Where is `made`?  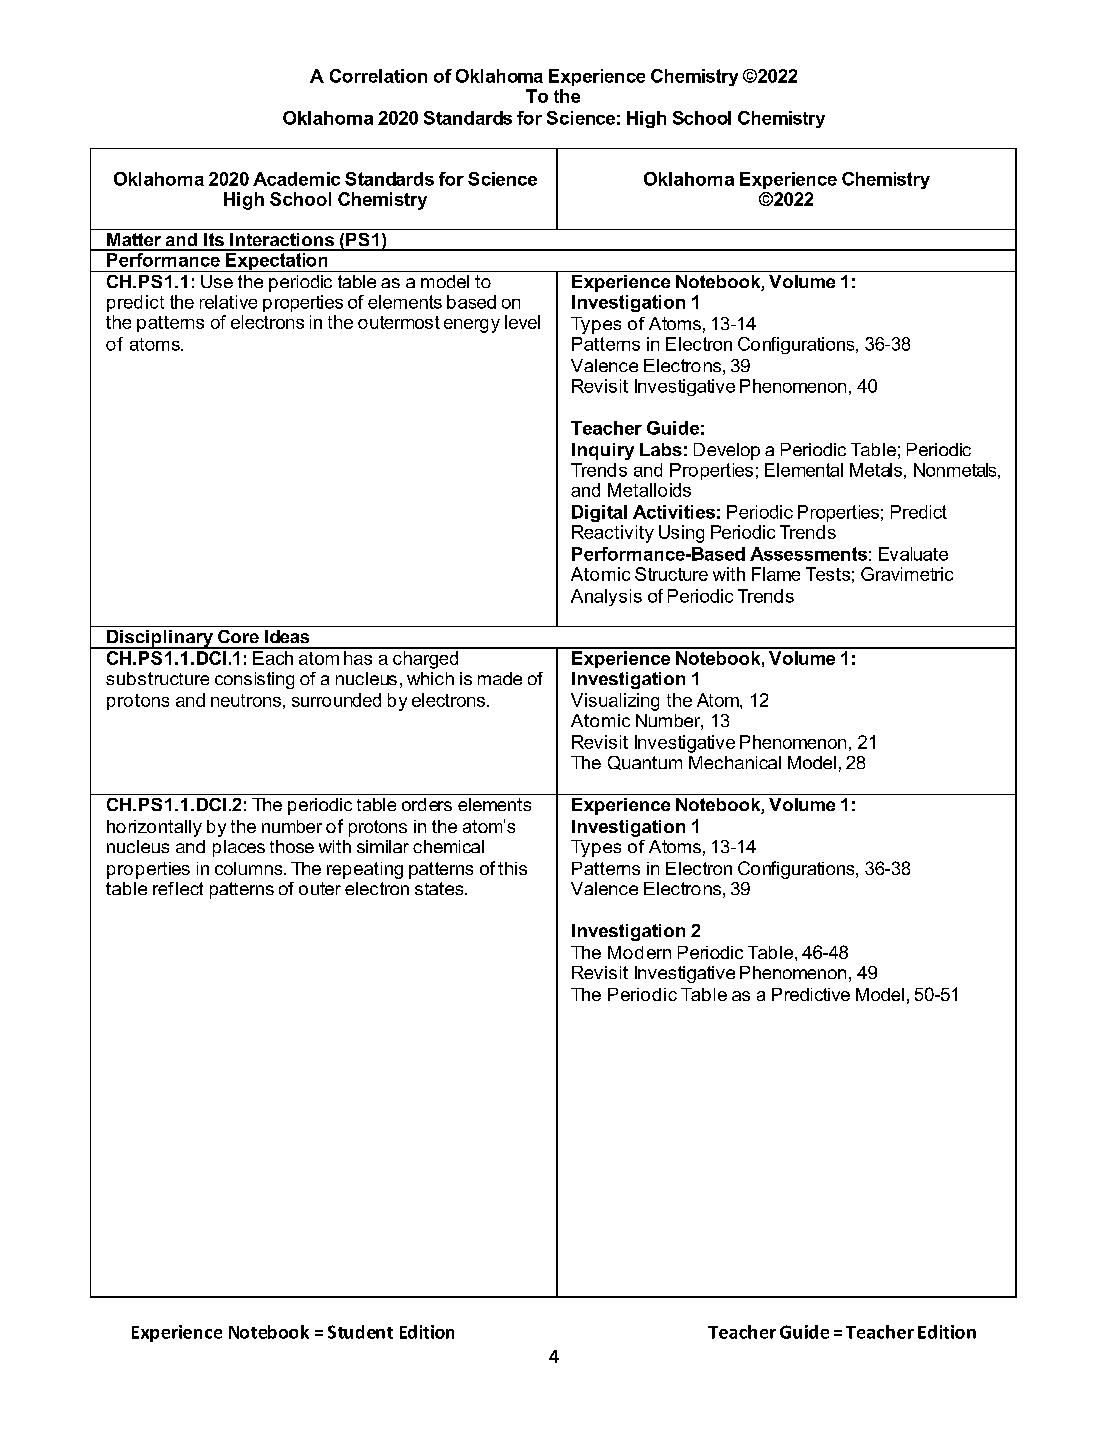 made is located at coordinates (500, 678).
